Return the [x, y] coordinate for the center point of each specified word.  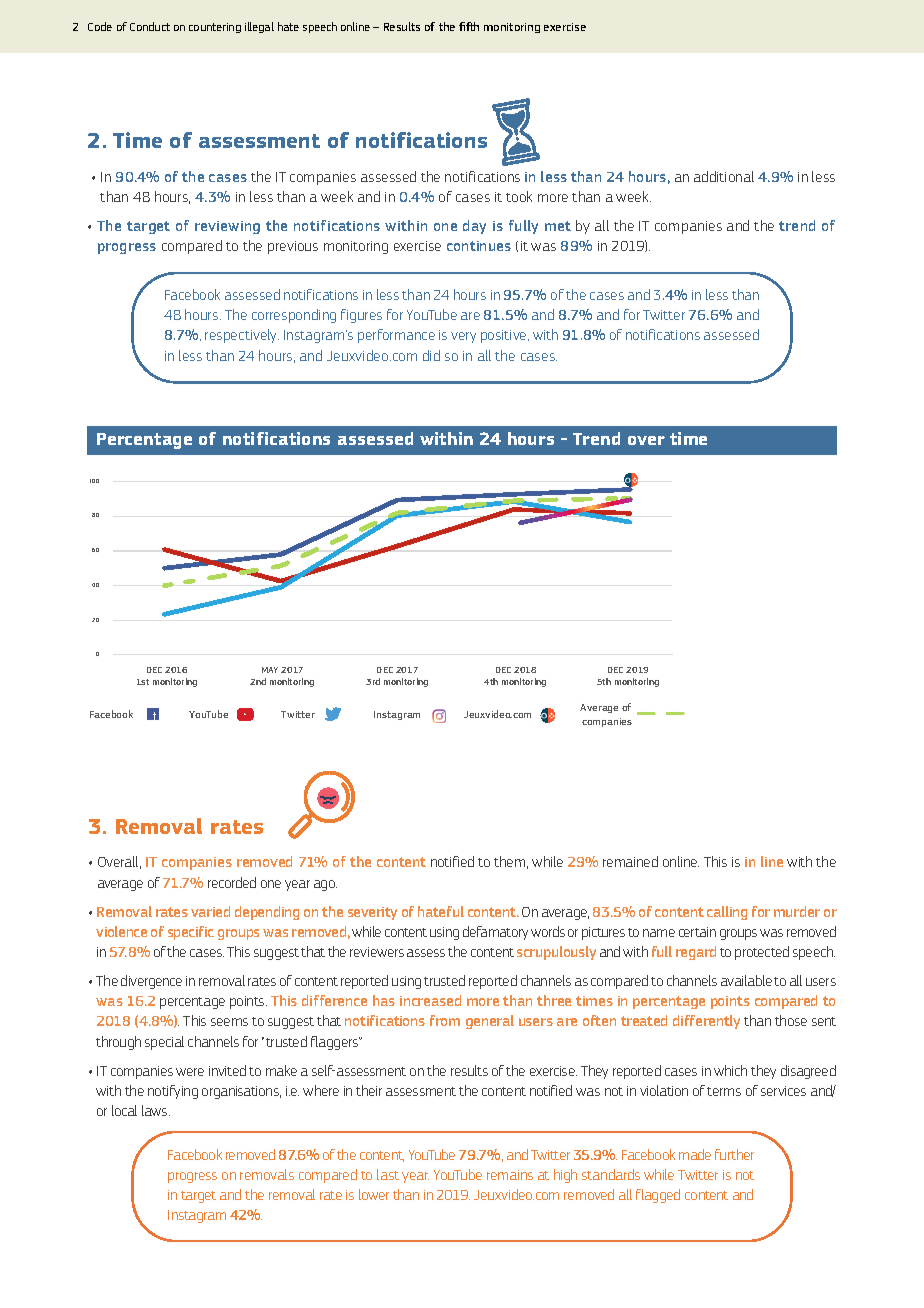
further [734, 1154]
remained [630, 861]
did [431, 355]
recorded [232, 882]
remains [510, 1175]
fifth [469, 26]
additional [724, 176]
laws [156, 1110]
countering [215, 28]
